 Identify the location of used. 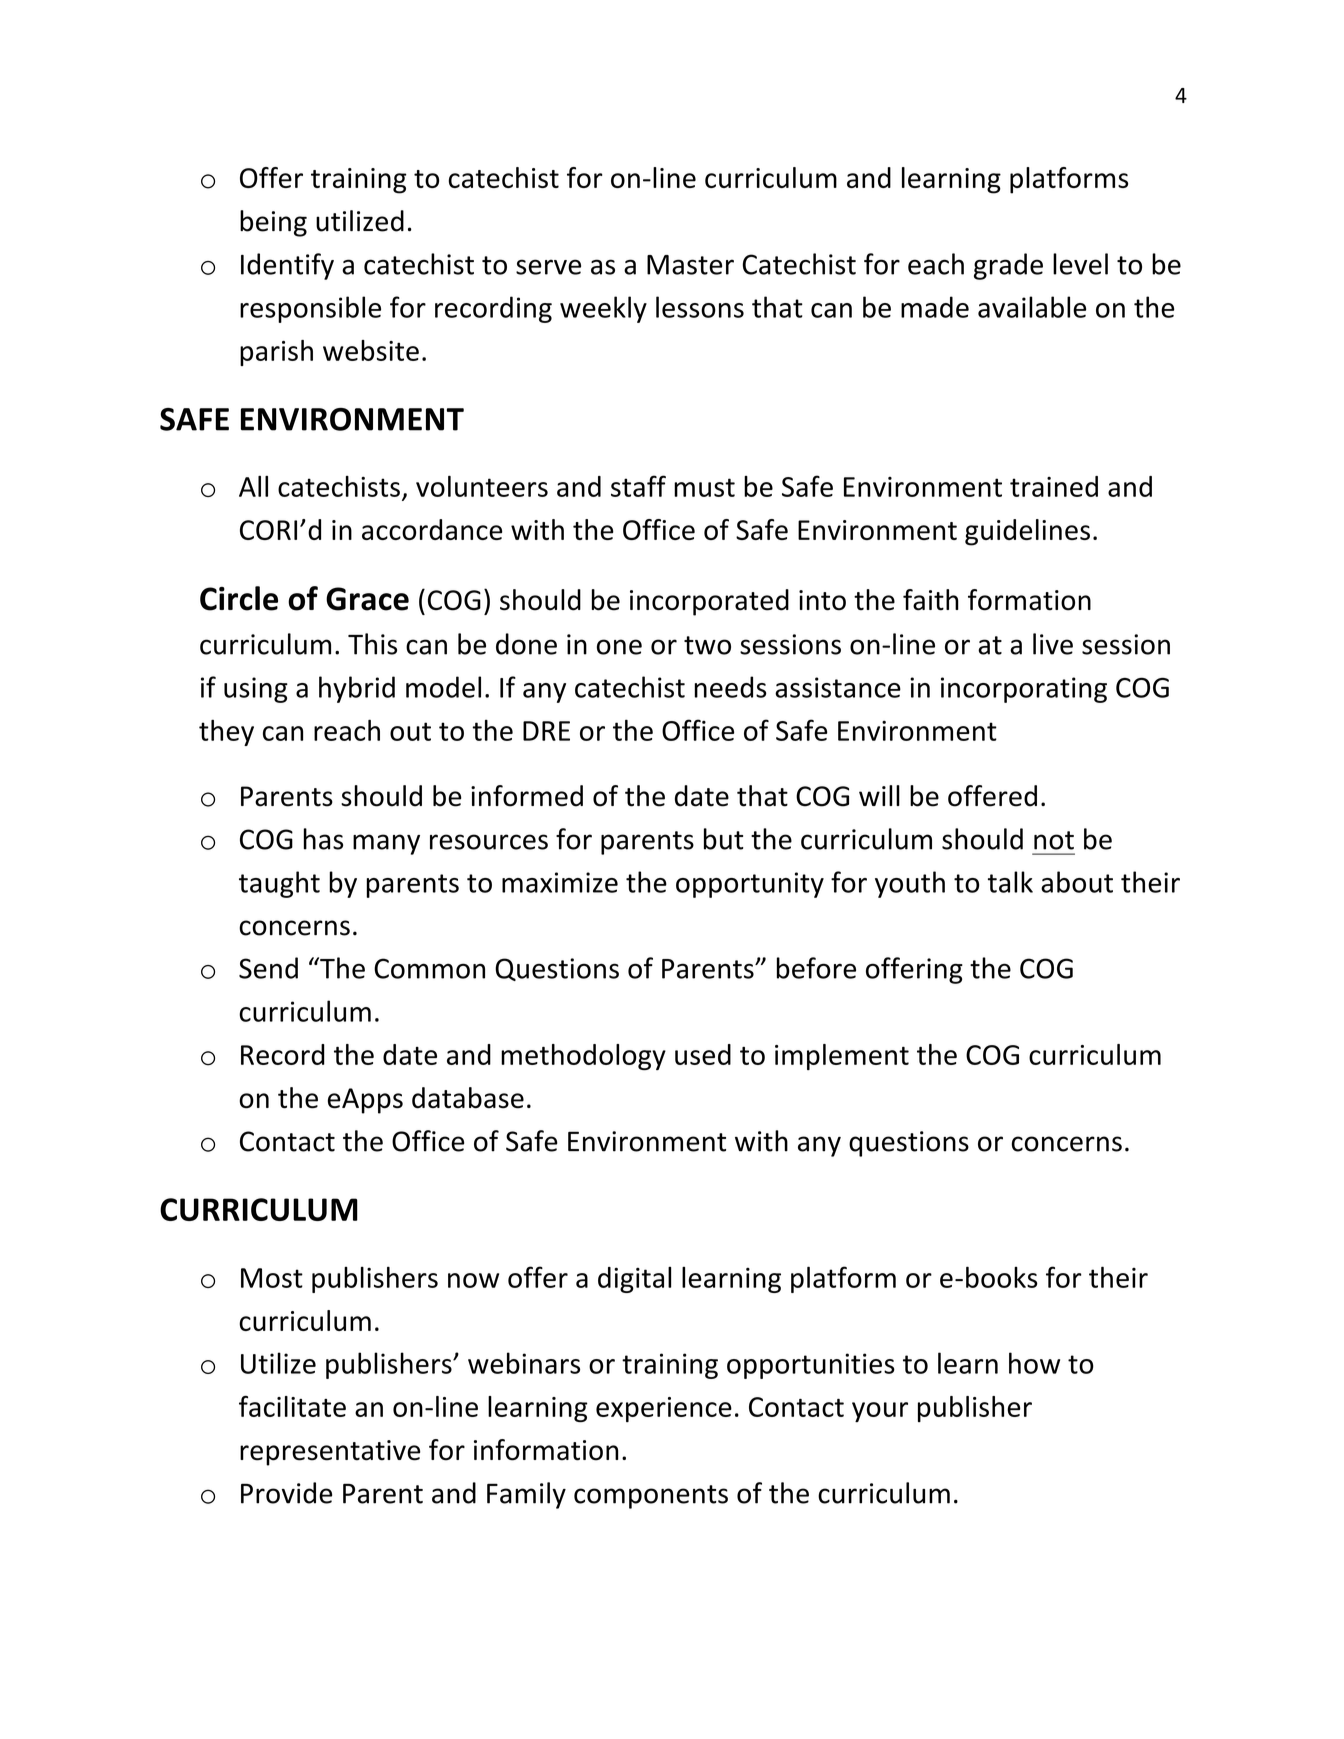
(703, 1054).
